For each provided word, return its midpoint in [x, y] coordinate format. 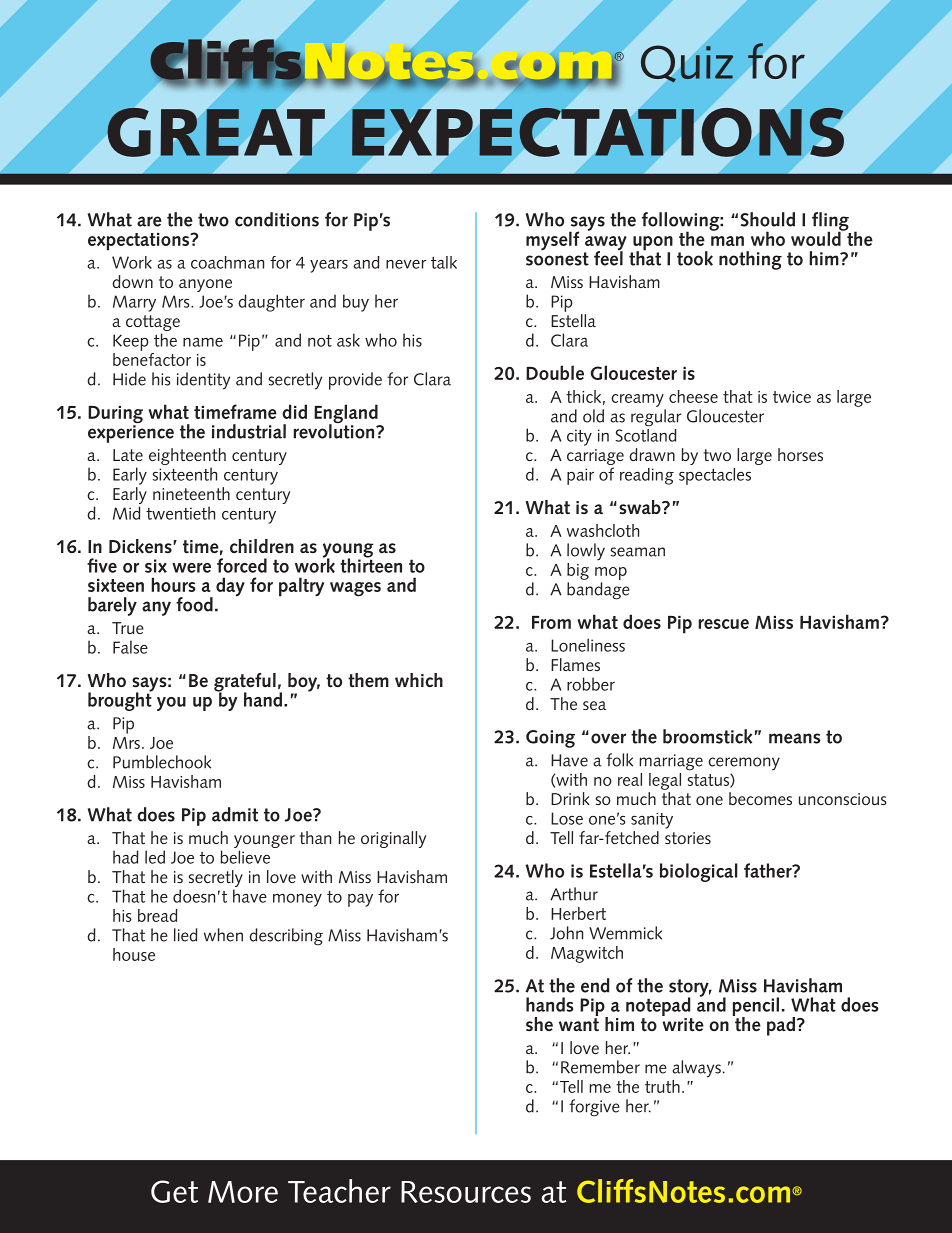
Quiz [687, 64]
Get [174, 1191]
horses [800, 454]
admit [235, 814]
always [696, 1069]
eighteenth [187, 458]
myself [552, 240]
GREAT [216, 132]
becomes [760, 798]
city [579, 437]
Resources [466, 1192]
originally [393, 839]
